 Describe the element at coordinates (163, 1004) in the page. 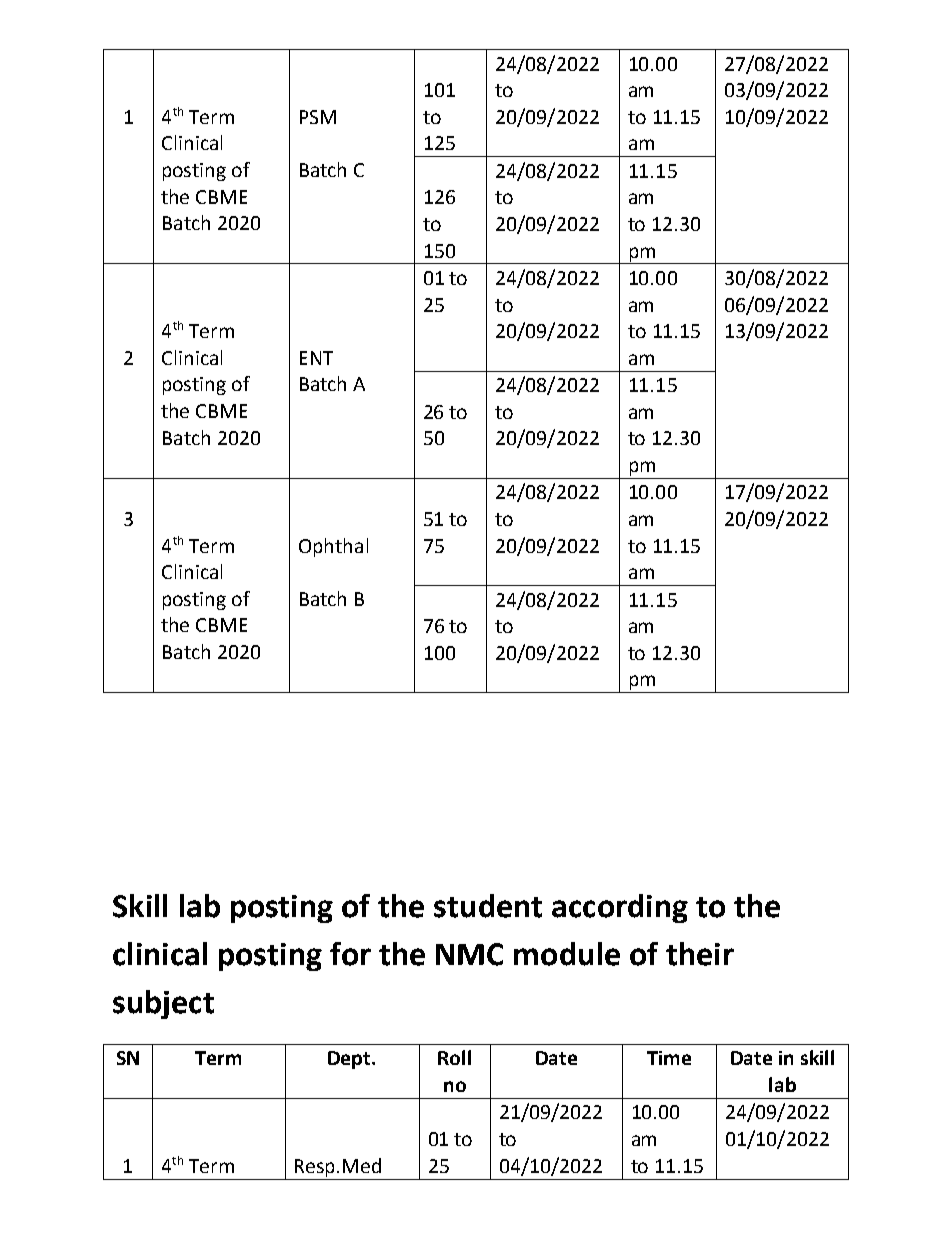

I see `subject` at that location.
